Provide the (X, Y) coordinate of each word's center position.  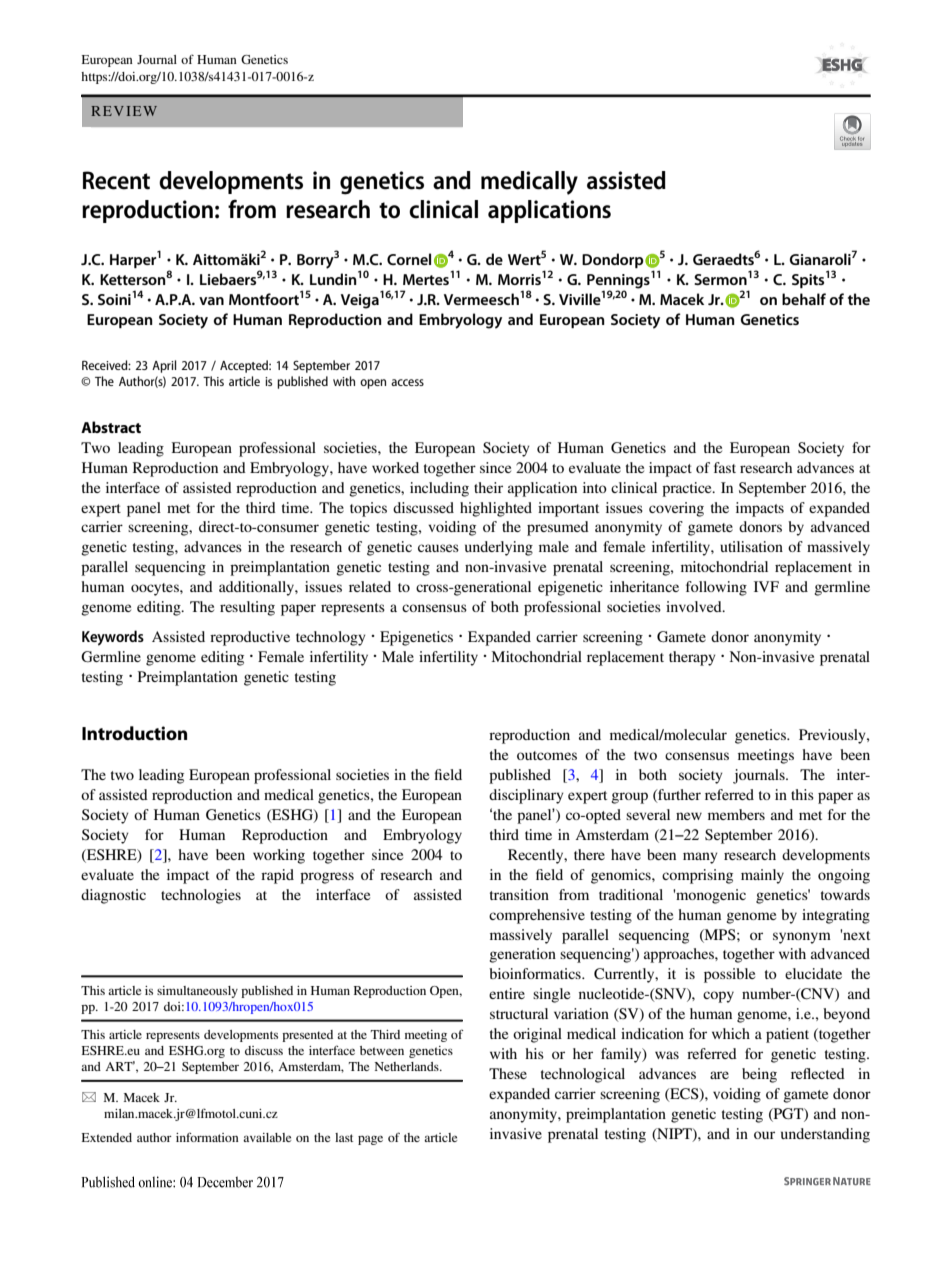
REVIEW (124, 111)
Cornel (409, 259)
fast (725, 467)
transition (519, 894)
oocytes (156, 589)
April (164, 366)
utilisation (751, 546)
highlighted (496, 509)
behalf (804, 299)
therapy (692, 658)
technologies (201, 896)
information (207, 1137)
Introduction (134, 733)
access (407, 382)
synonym (802, 938)
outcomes (547, 755)
